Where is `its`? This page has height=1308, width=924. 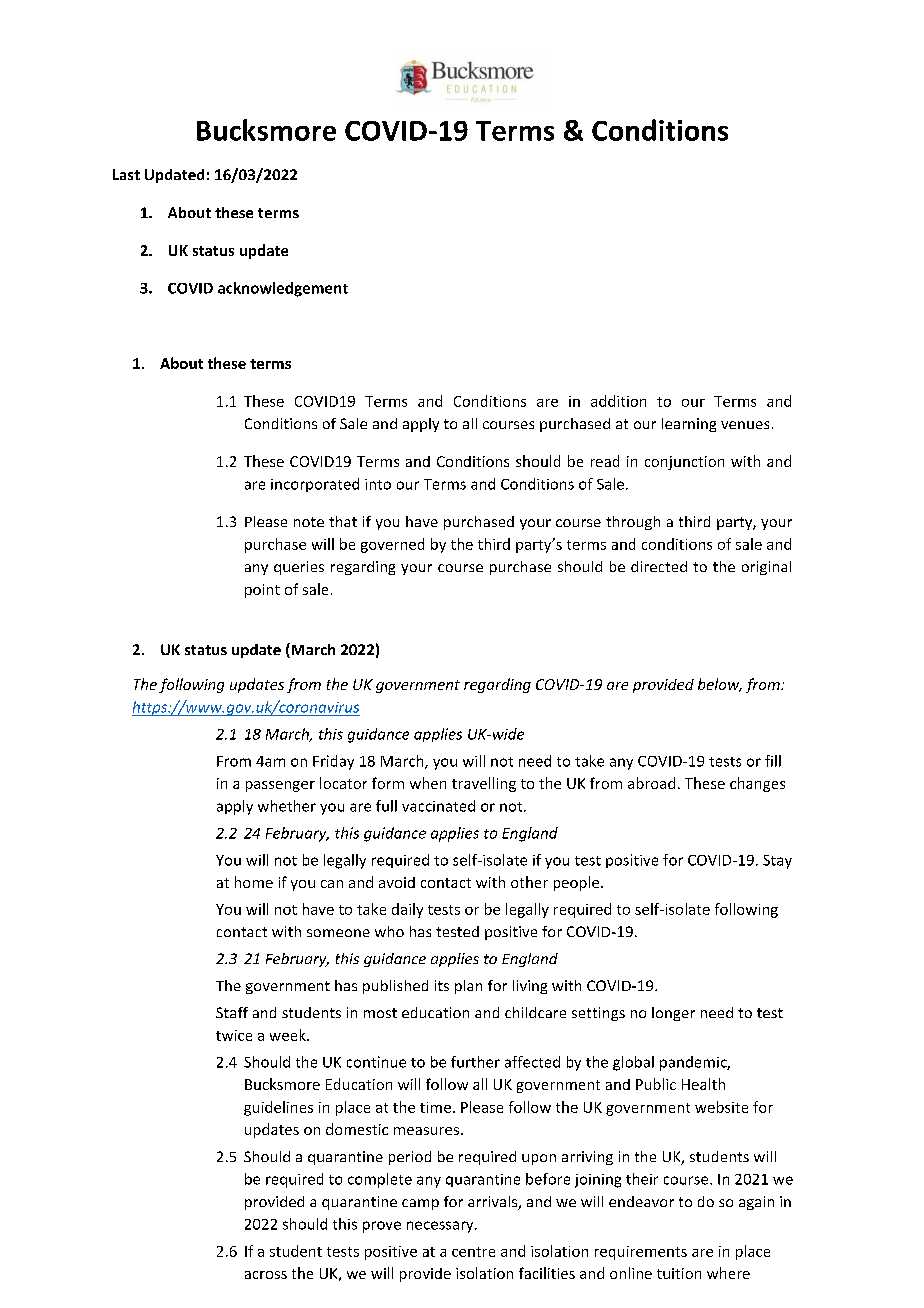 its is located at coordinates (442, 985).
